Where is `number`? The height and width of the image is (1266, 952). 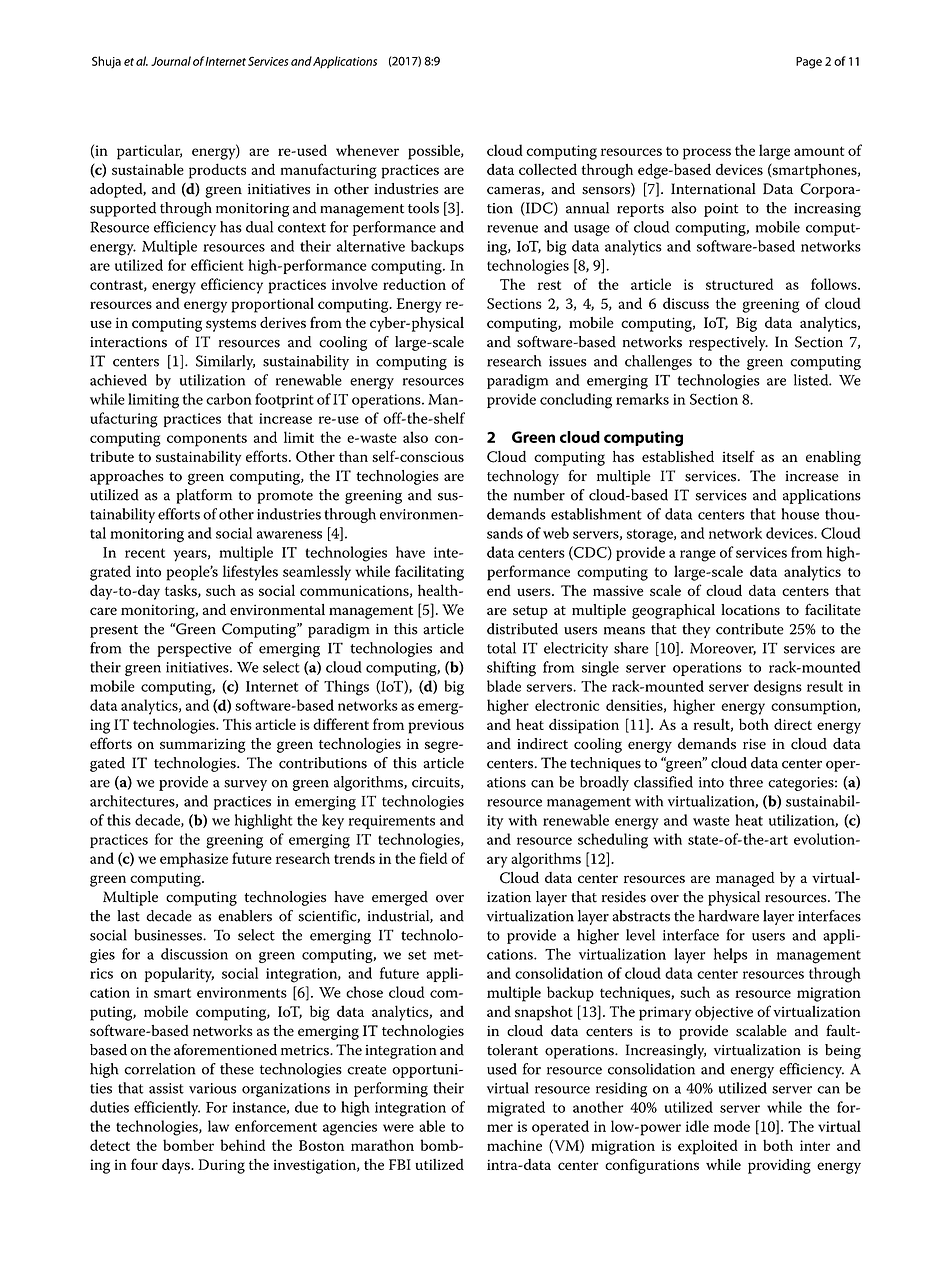 number is located at coordinates (539, 495).
